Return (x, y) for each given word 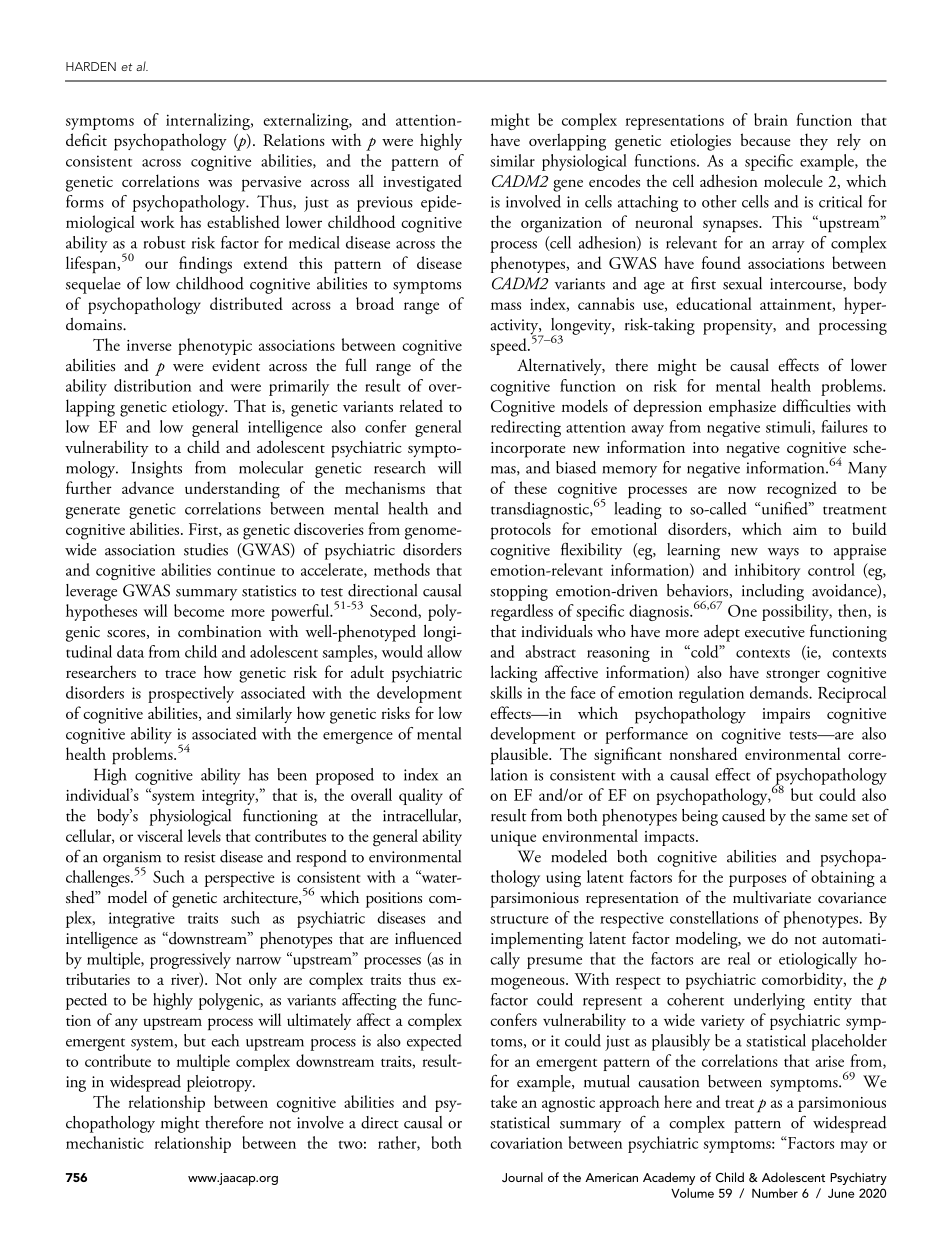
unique (513, 838)
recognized (802, 490)
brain (771, 119)
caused (744, 815)
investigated (422, 183)
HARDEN (91, 66)
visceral (160, 835)
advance (148, 487)
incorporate (528, 450)
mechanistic (105, 1142)
